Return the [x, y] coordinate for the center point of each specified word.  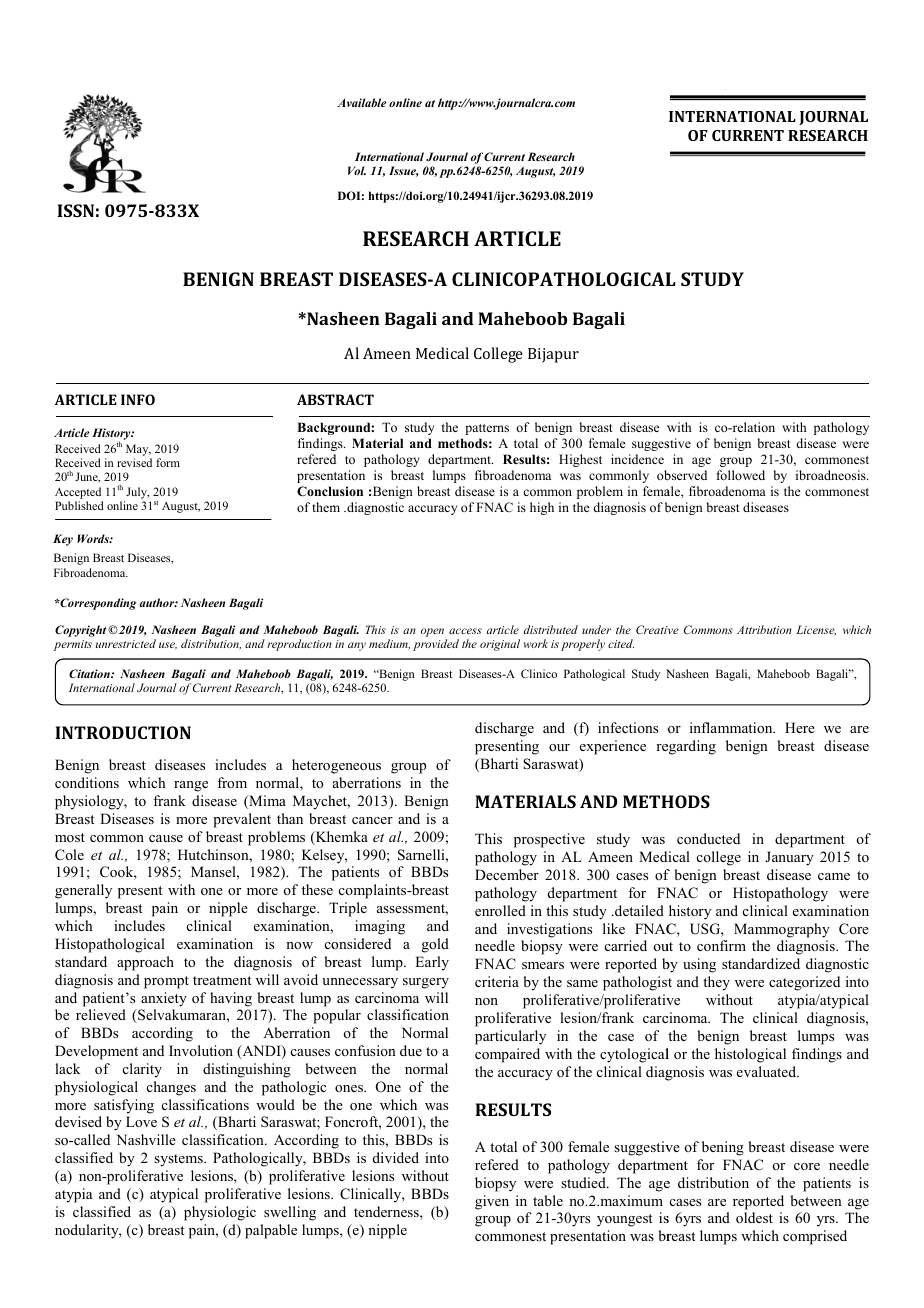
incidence [637, 459]
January [789, 858]
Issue [403, 171]
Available [361, 102]
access [465, 631]
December [507, 874]
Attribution [764, 629]
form [168, 462]
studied [584, 1182]
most [70, 837]
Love [141, 1121]
